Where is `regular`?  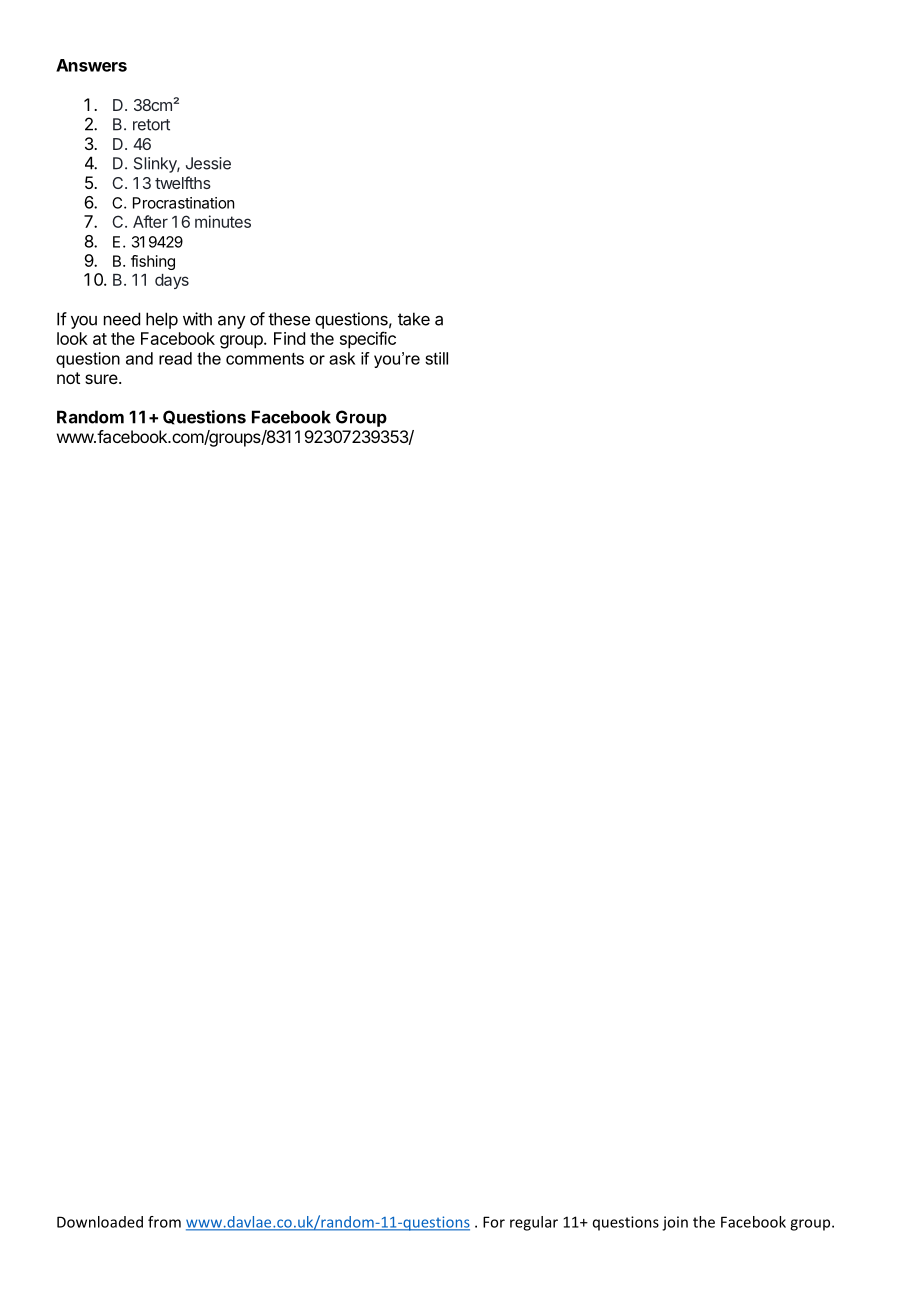 regular is located at coordinates (534, 1223).
